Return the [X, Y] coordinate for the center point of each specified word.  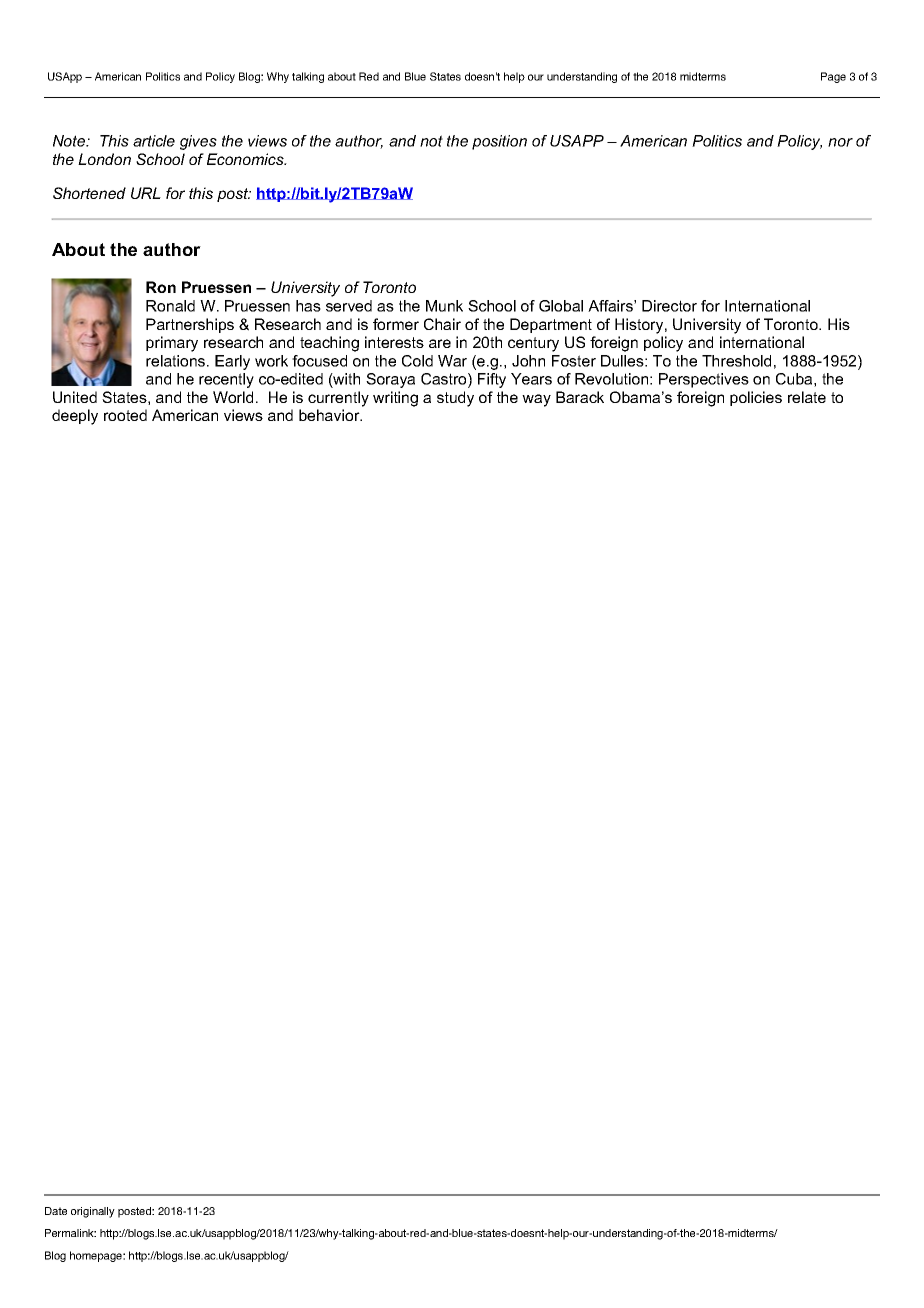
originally [93, 1212]
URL [146, 193]
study [455, 399]
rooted [125, 415]
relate [807, 397]
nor [840, 142]
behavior [330, 415]
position [499, 142]
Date [56, 1211]
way [536, 400]
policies [756, 398]
